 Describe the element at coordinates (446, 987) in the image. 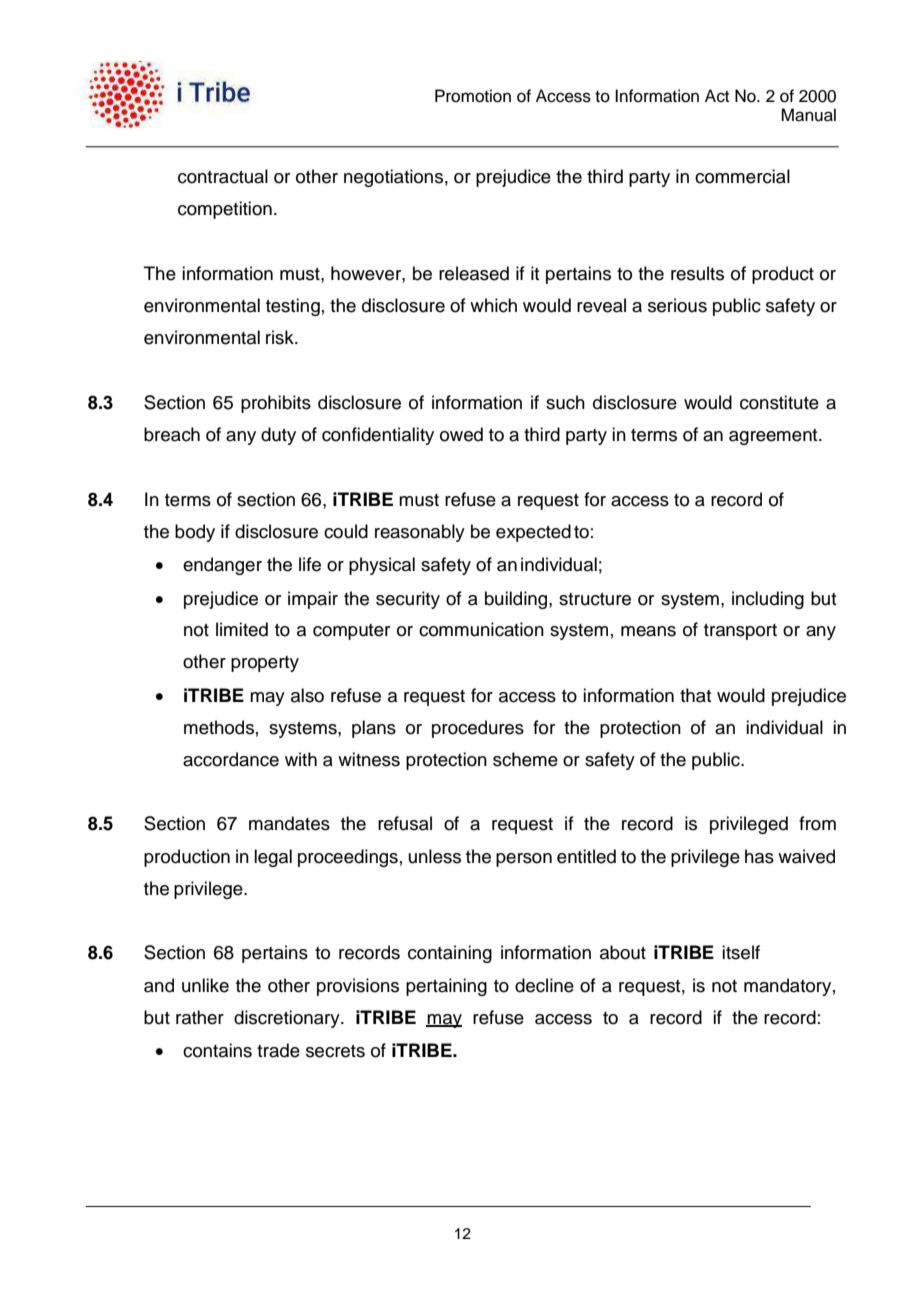

I see `pertaining` at that location.
